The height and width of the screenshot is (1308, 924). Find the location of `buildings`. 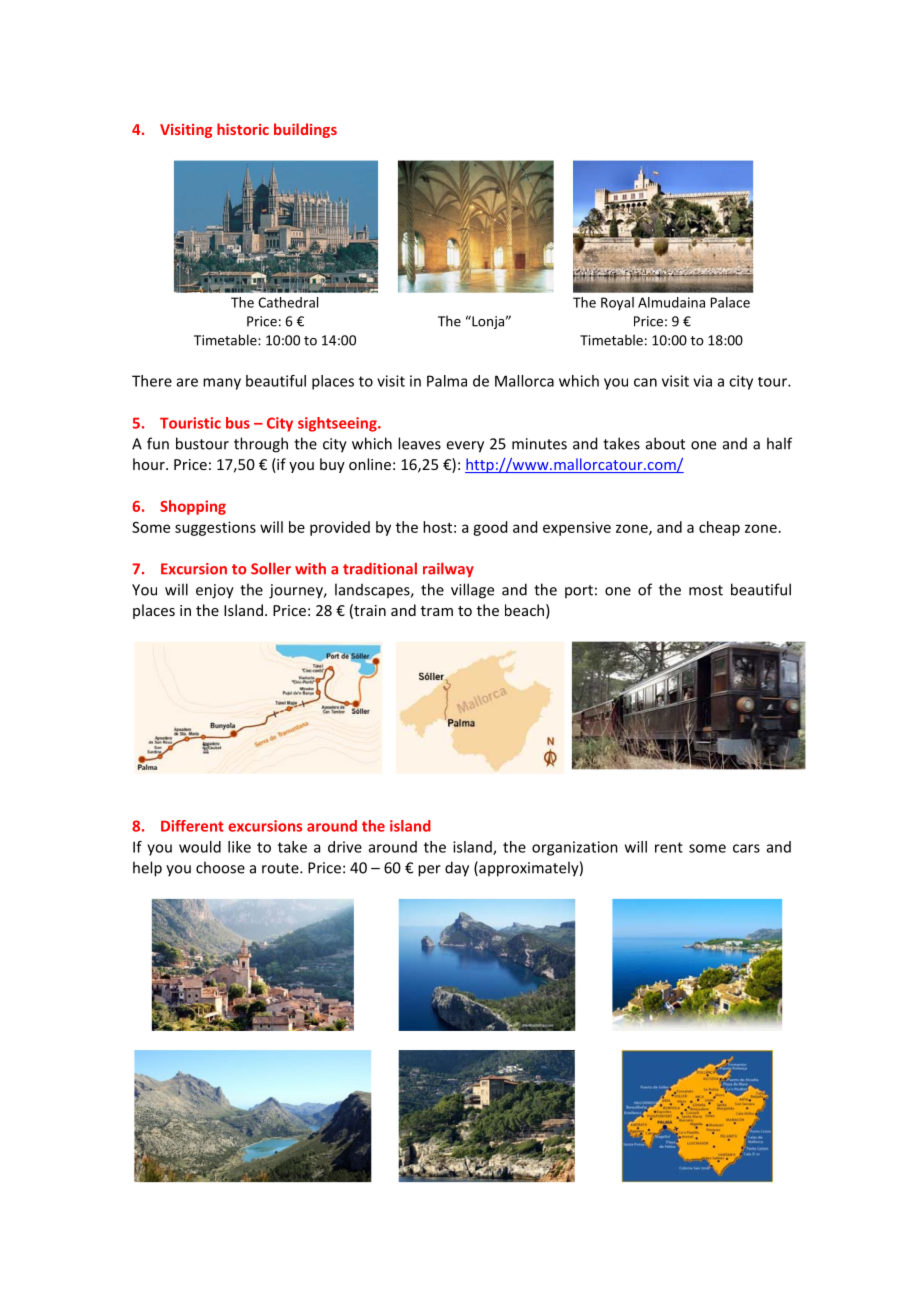

buildings is located at coordinates (305, 130).
